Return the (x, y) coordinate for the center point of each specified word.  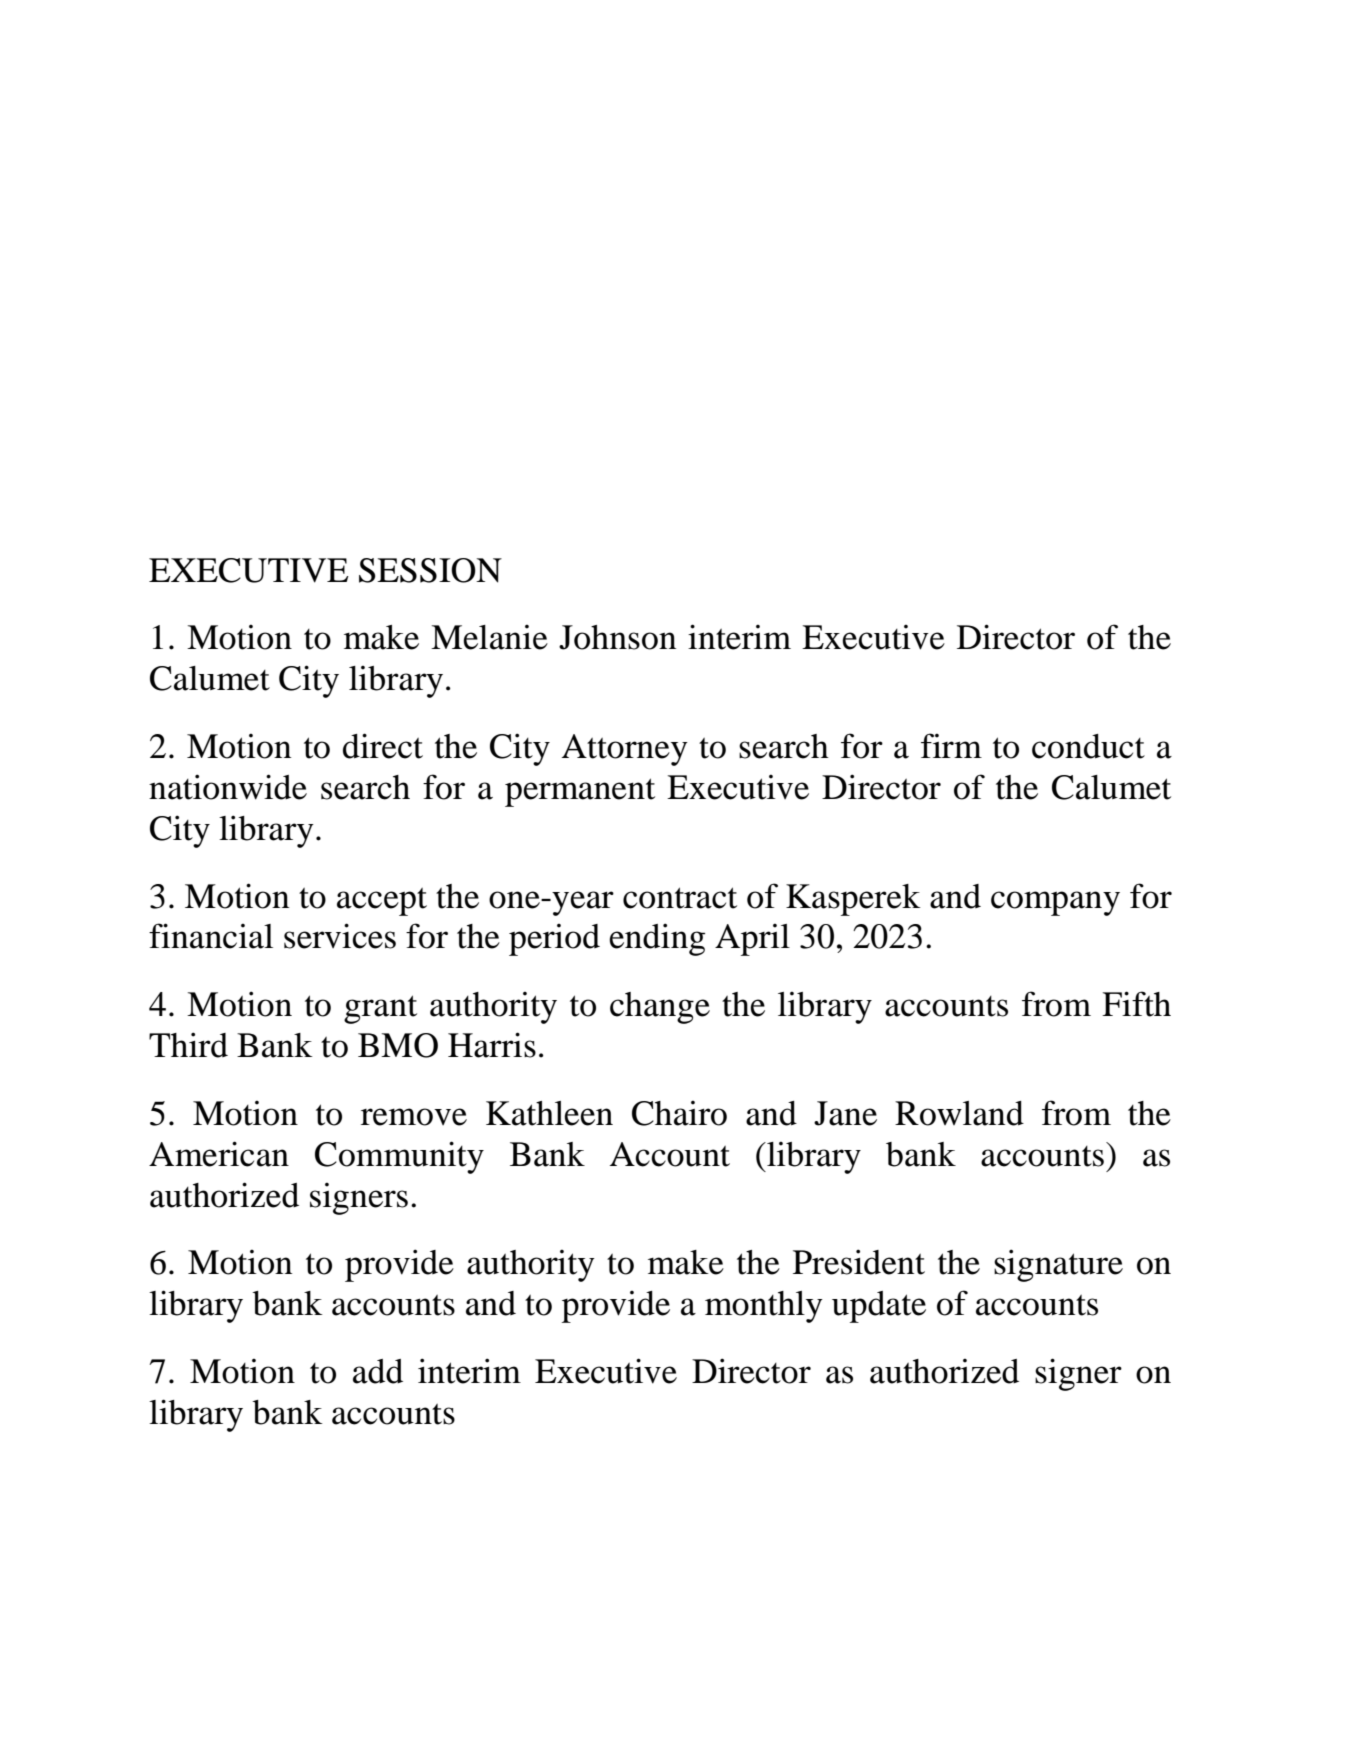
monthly (764, 1307)
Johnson (617, 637)
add (378, 1371)
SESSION (430, 570)
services (340, 936)
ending (657, 939)
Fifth (1136, 1004)
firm (951, 745)
